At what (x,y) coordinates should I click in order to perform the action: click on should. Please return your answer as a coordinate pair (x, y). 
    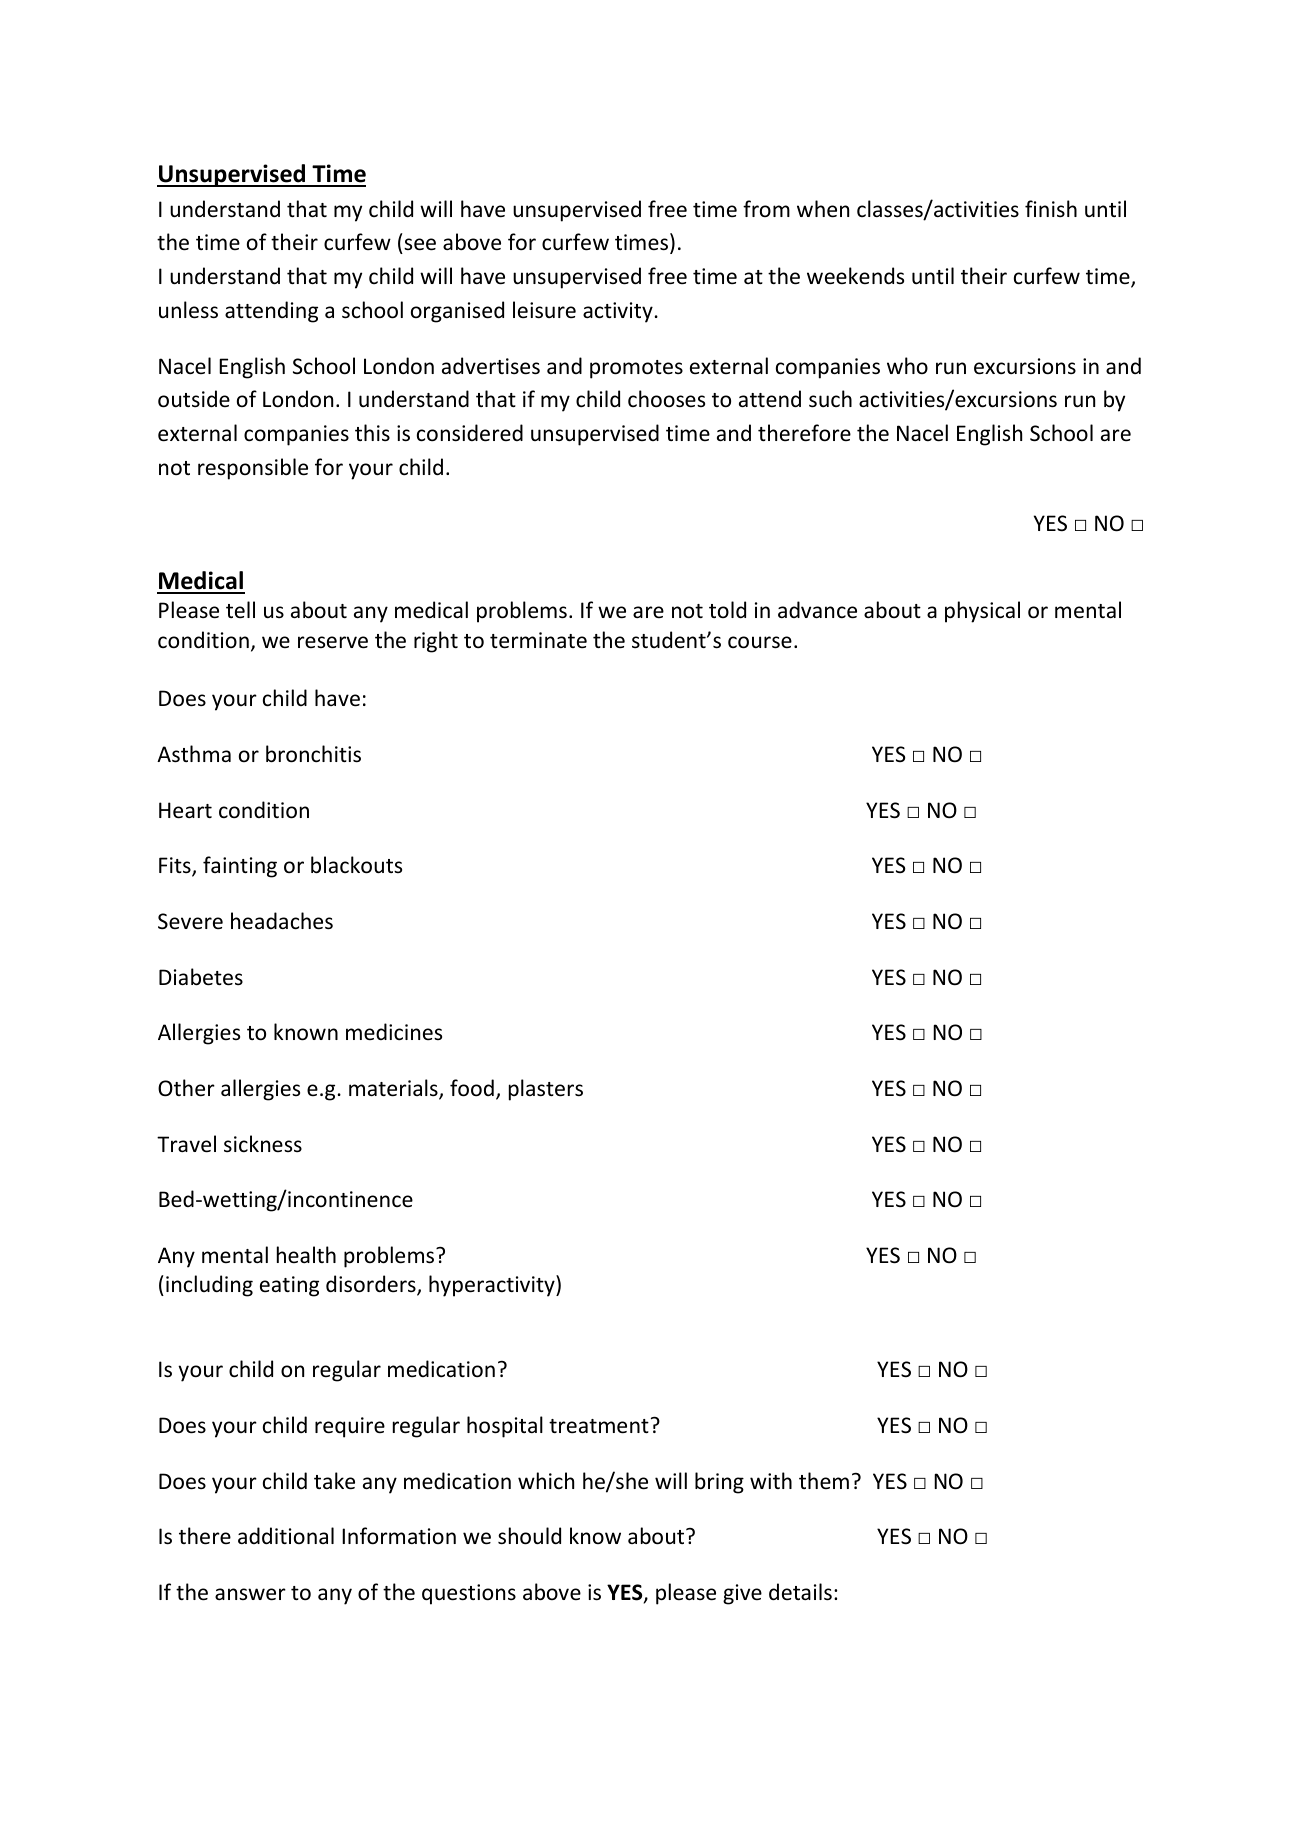
    Looking at the image, I should click on (529, 1536).
